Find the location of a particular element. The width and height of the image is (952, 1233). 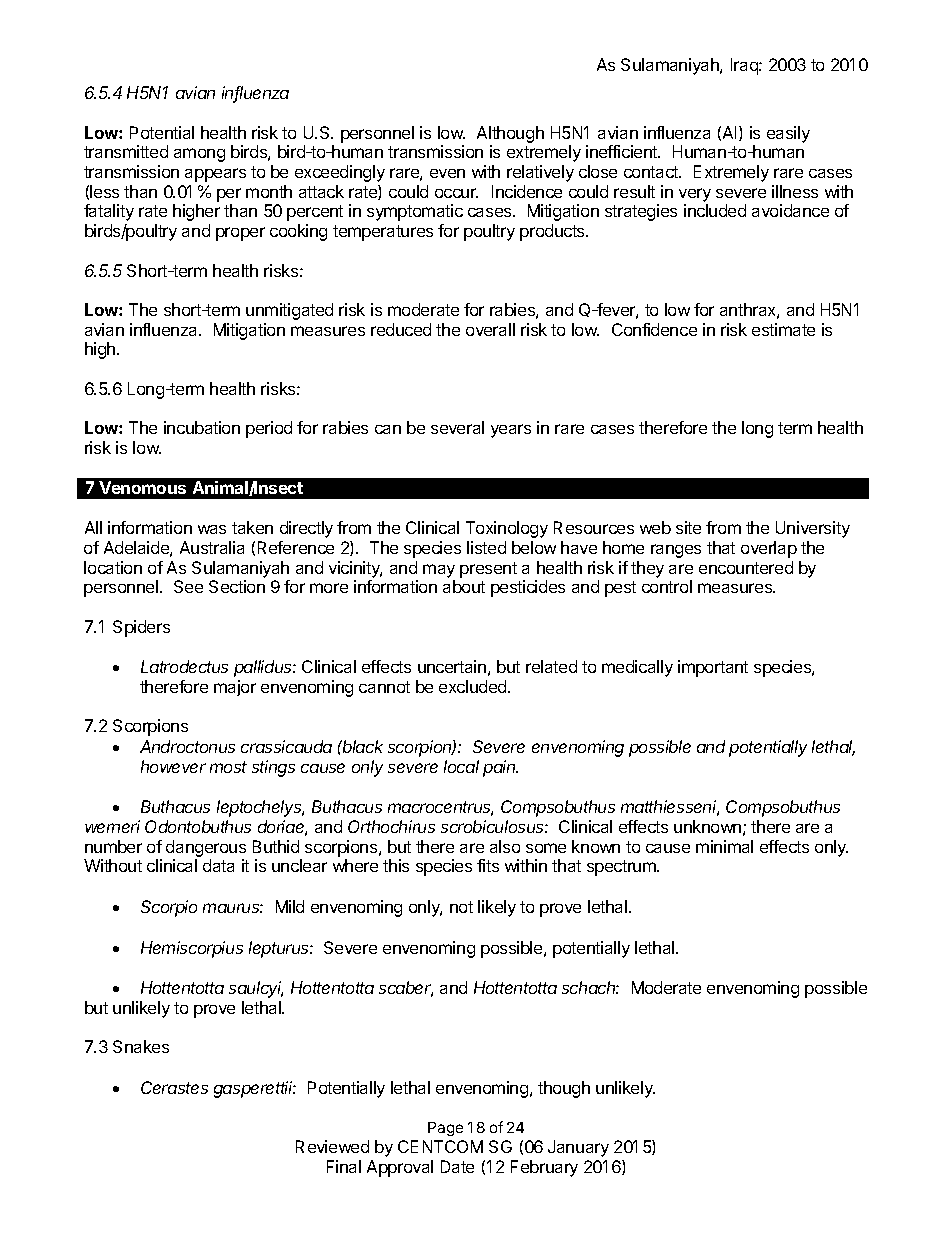

See is located at coordinates (188, 586).
